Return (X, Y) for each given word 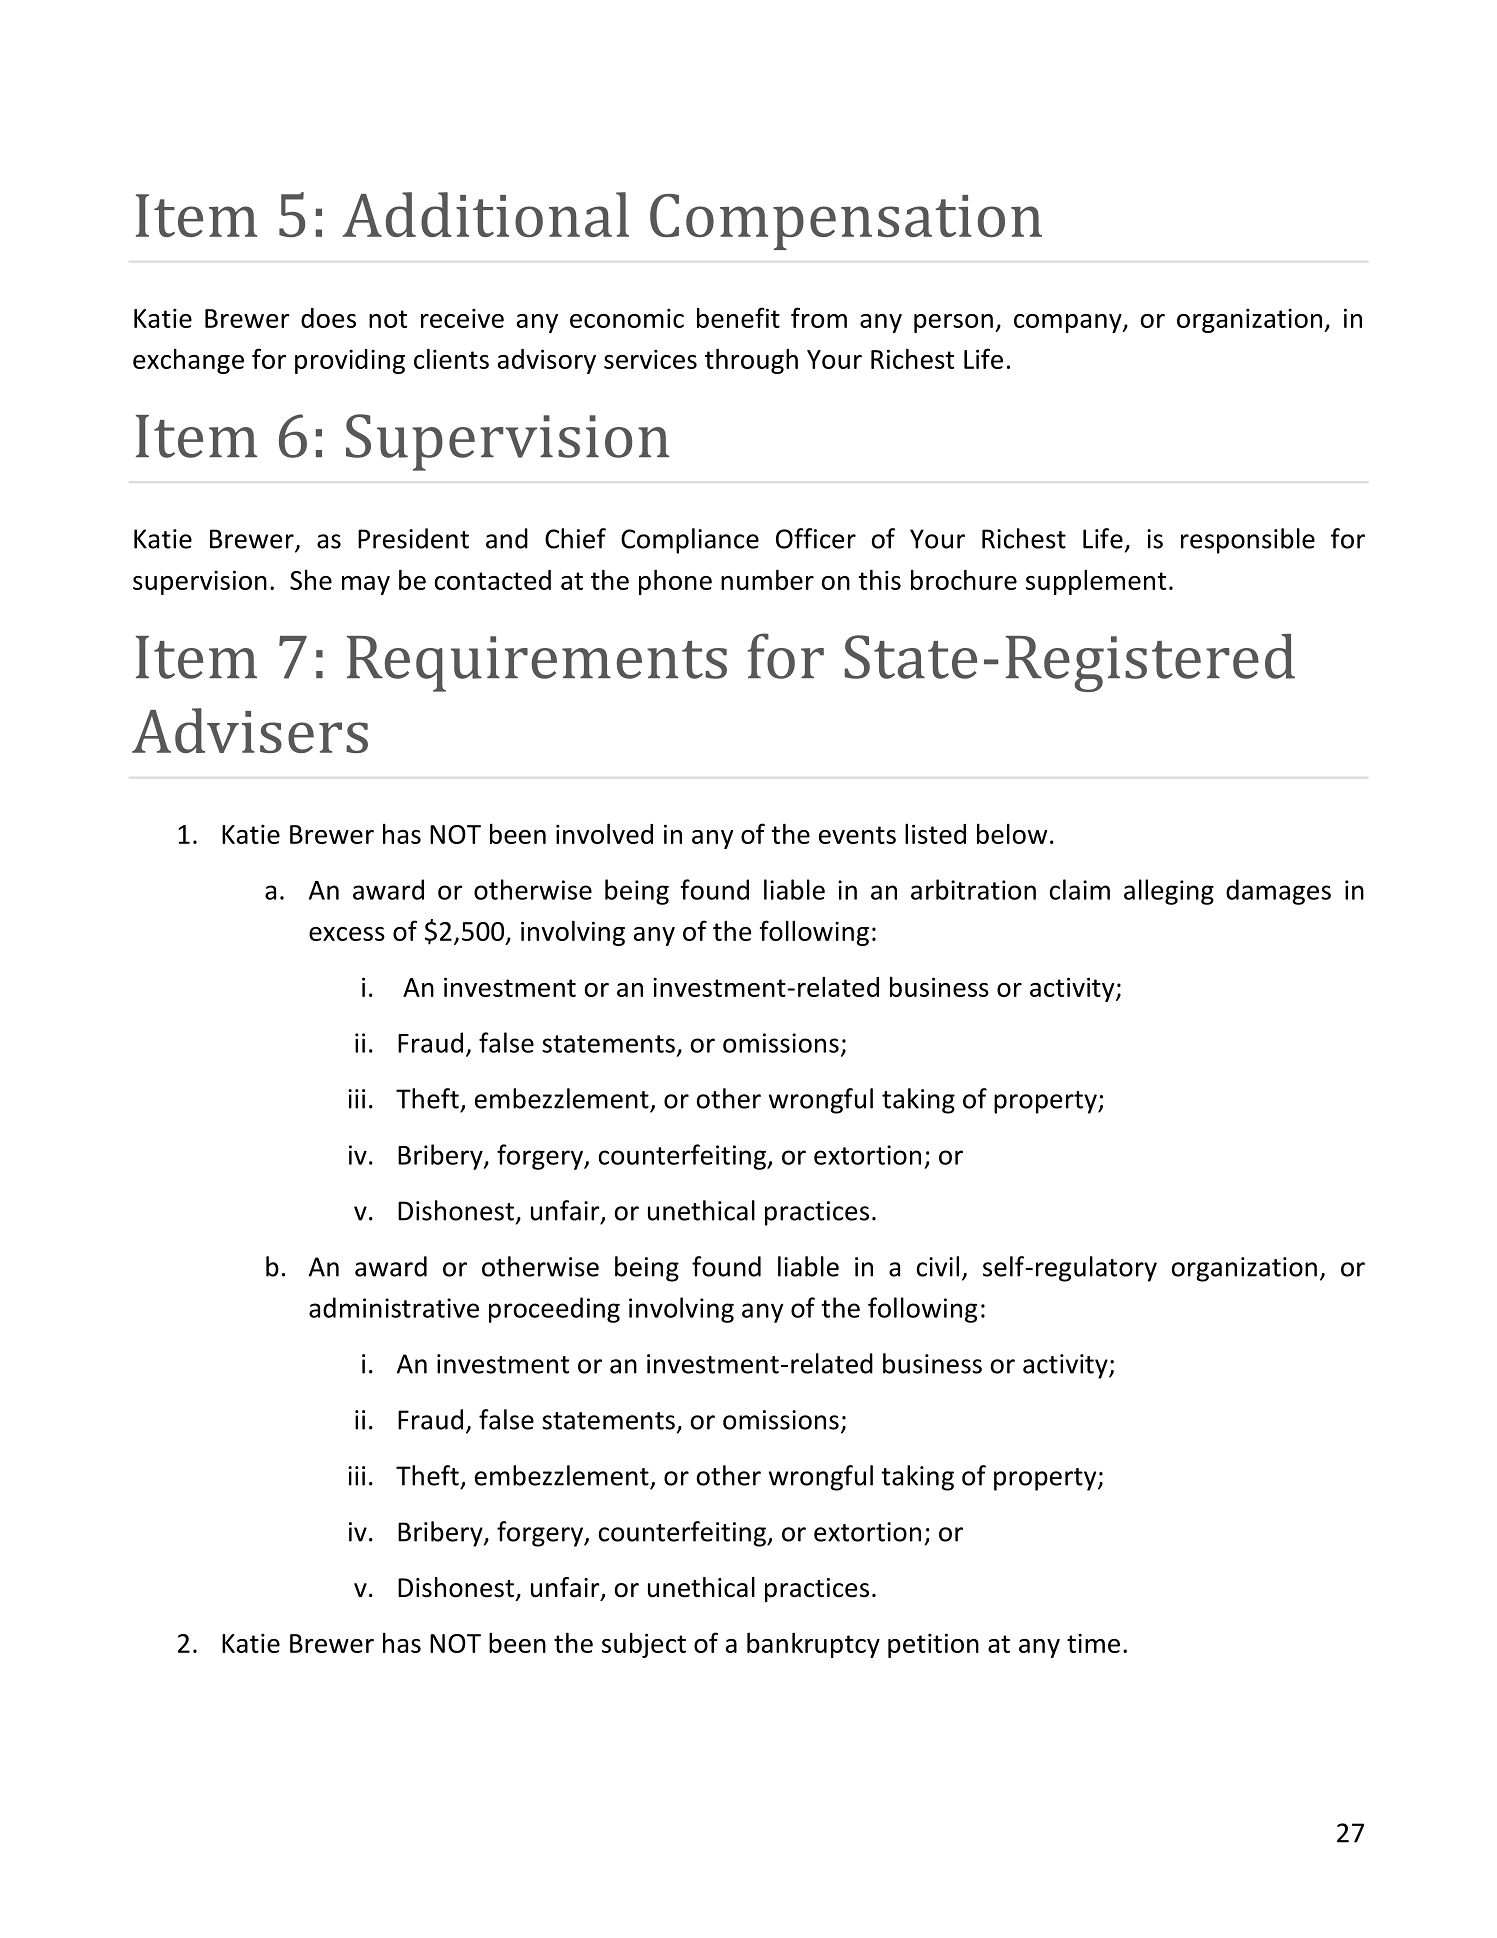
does (328, 318)
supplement (1096, 582)
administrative (394, 1307)
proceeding (554, 1310)
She (311, 580)
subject (644, 1645)
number (767, 579)
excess (347, 934)
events (857, 835)
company (1069, 323)
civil (938, 1266)
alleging (1169, 892)
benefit (738, 317)
